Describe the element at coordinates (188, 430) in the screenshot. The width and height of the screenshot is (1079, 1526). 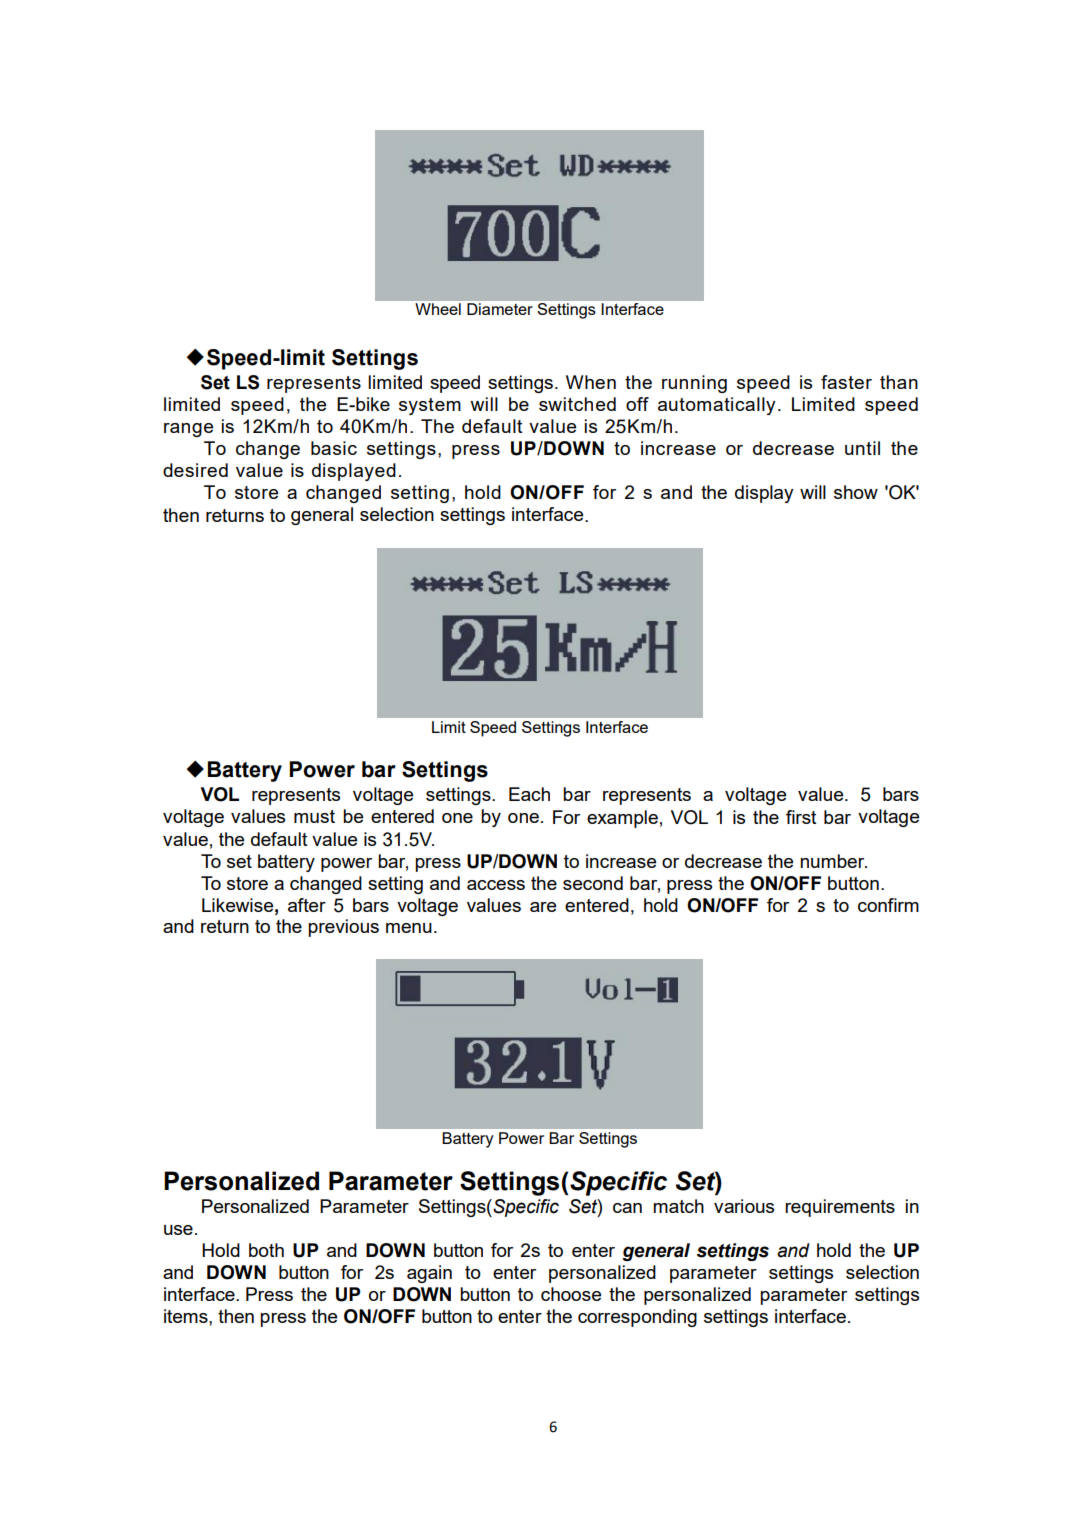
I see `range` at that location.
